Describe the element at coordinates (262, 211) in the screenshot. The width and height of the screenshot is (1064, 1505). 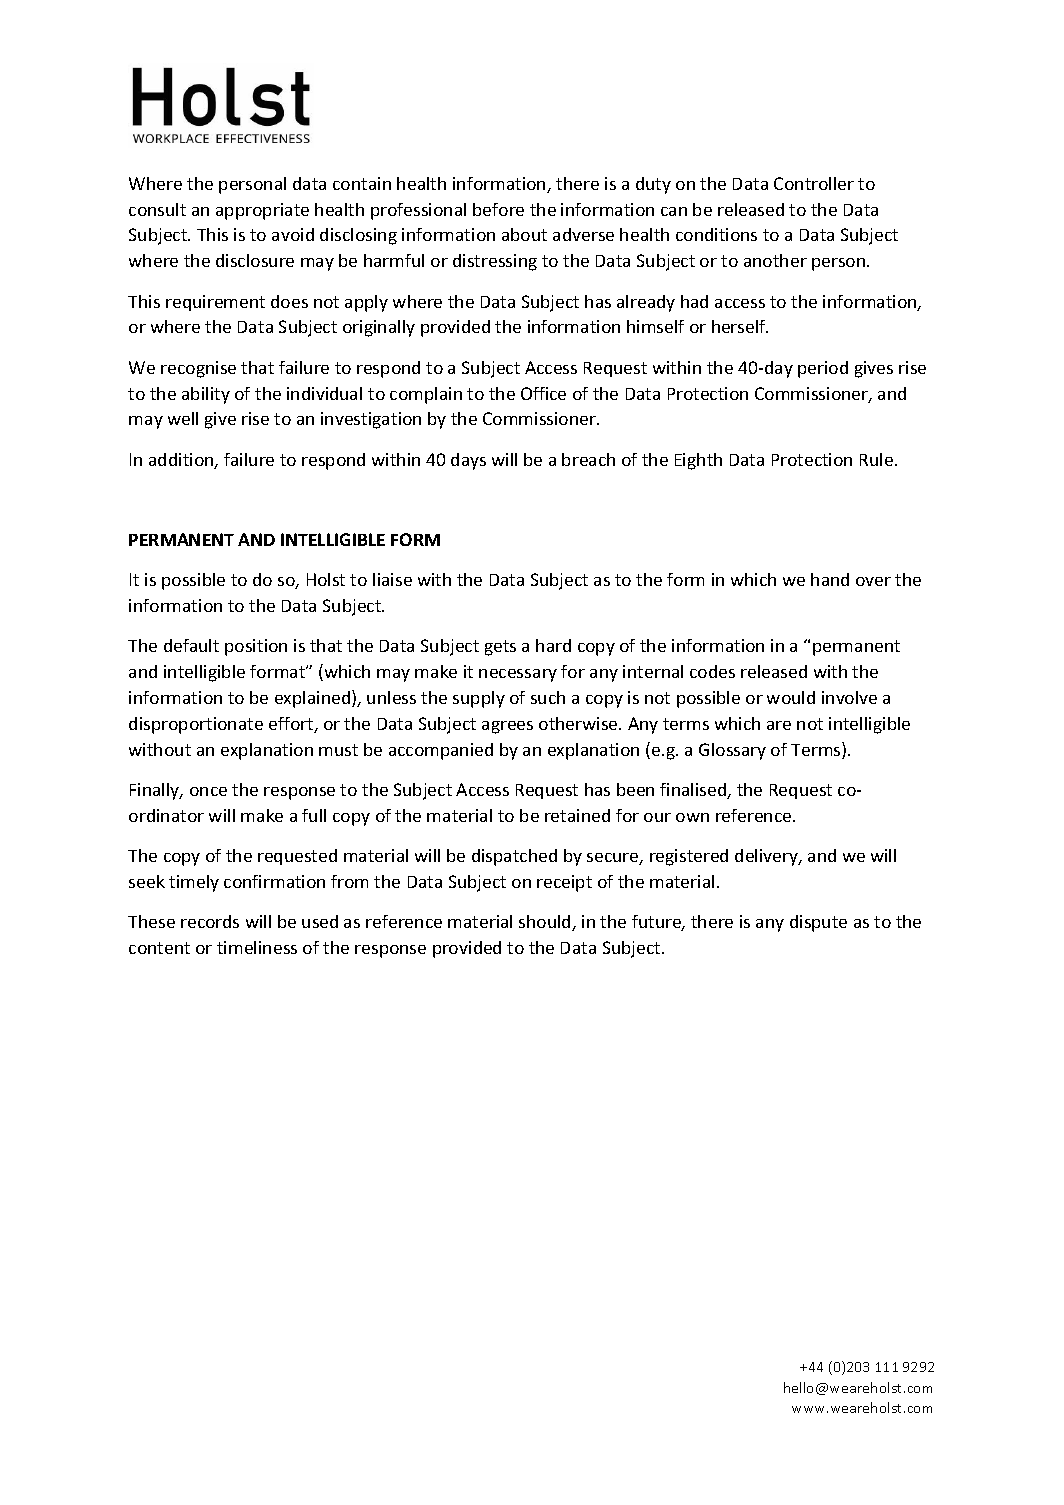
I see `appropriate` at that location.
